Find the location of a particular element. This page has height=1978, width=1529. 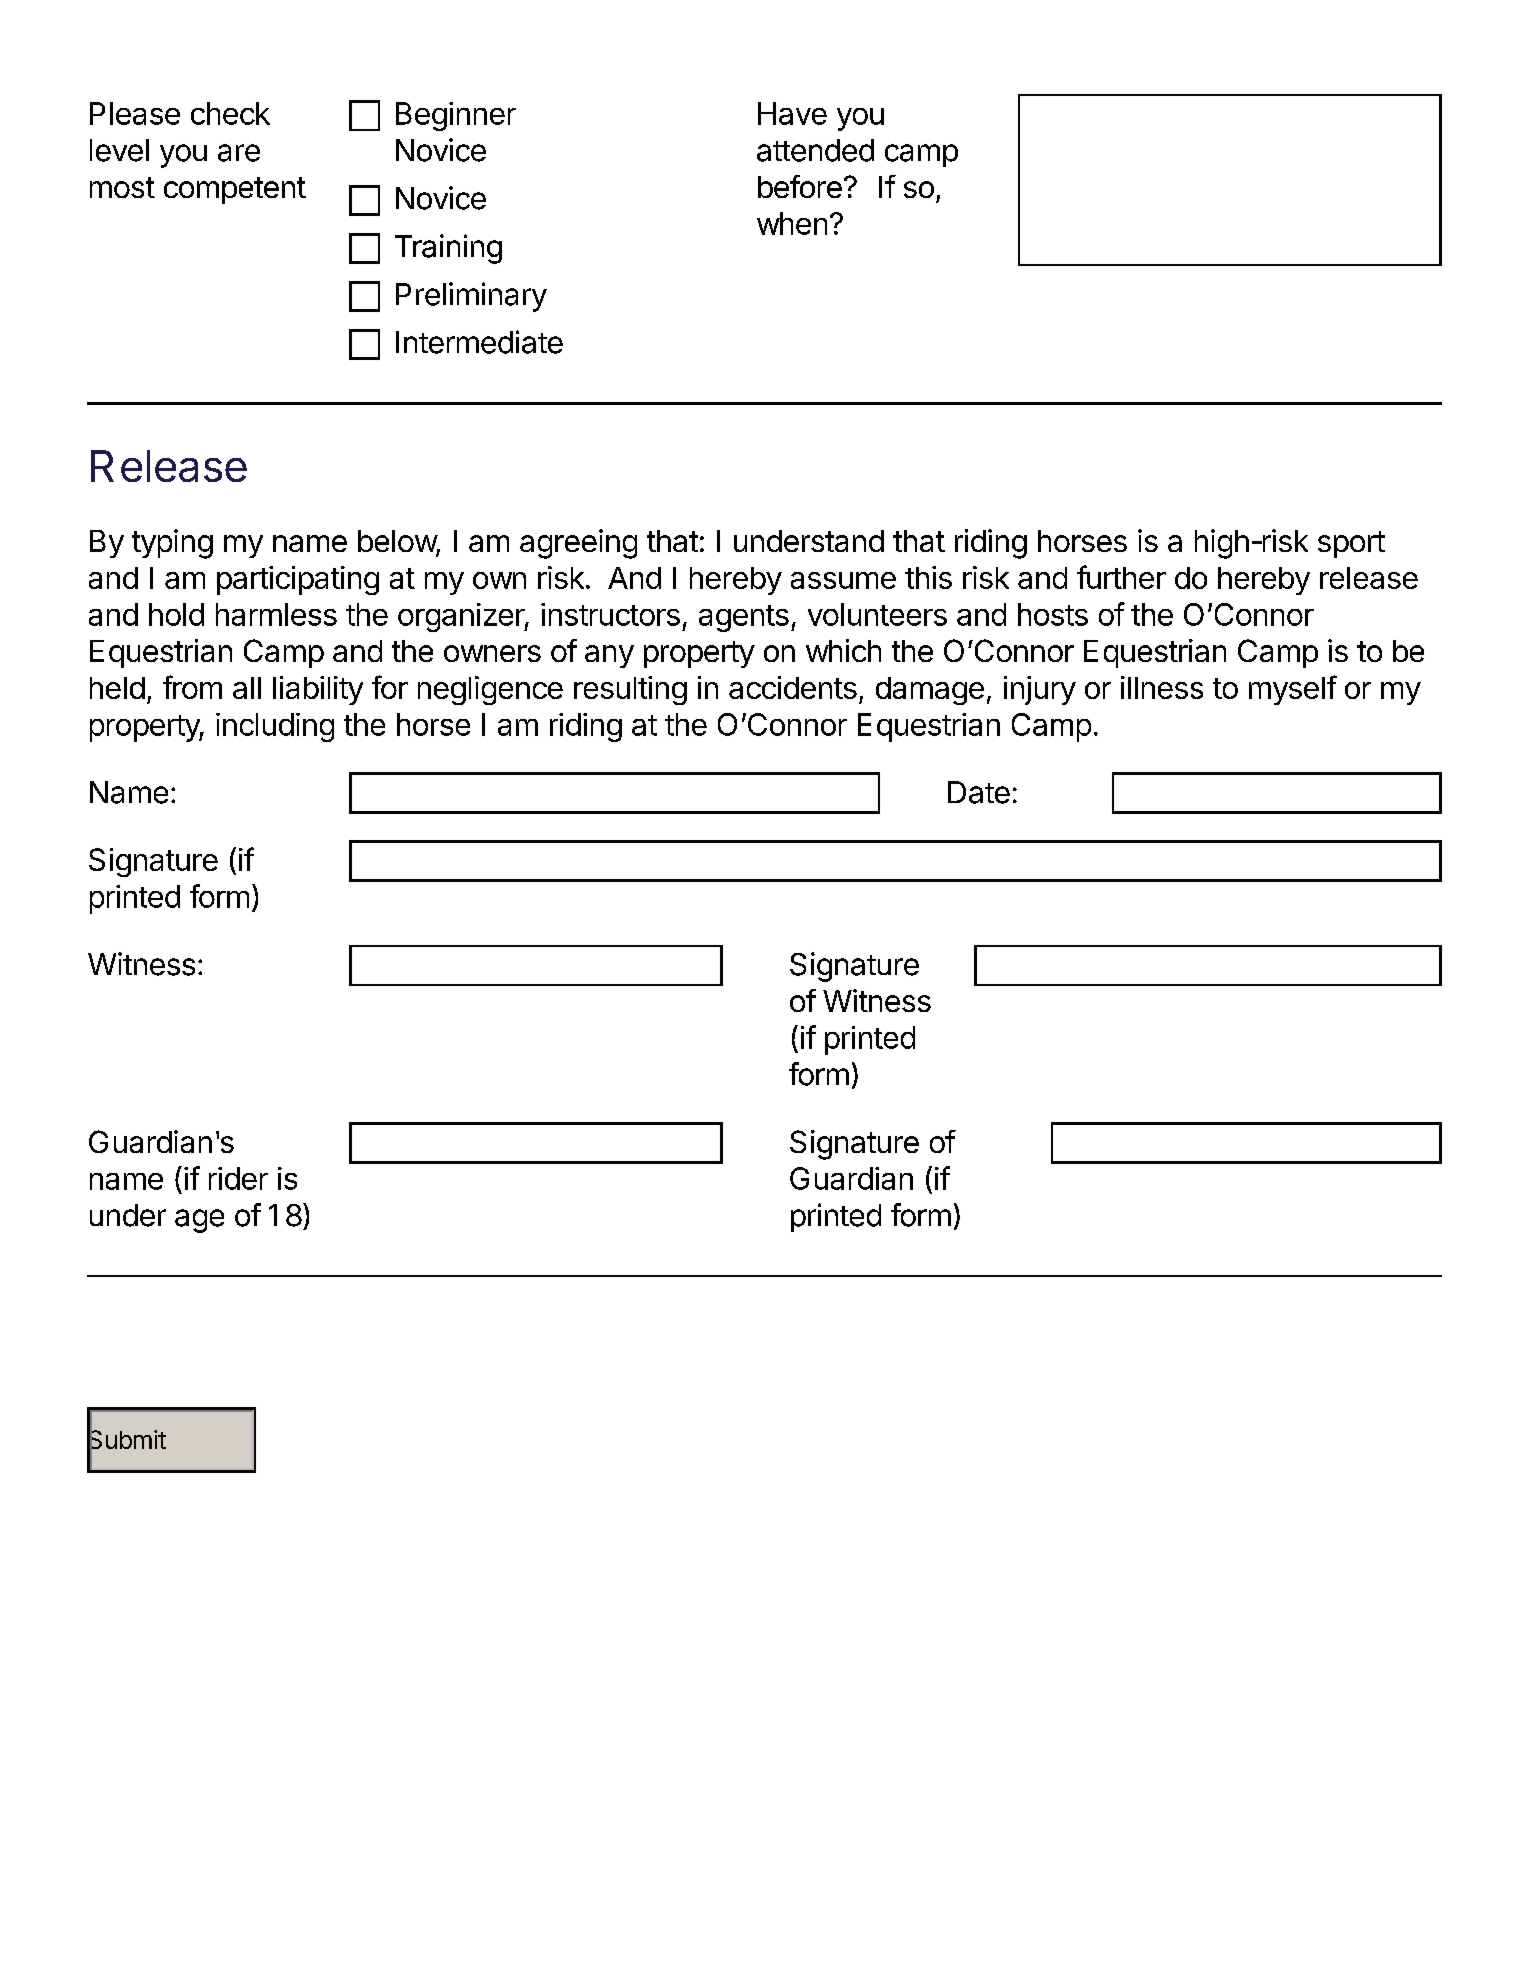

attended is located at coordinates (815, 150).
